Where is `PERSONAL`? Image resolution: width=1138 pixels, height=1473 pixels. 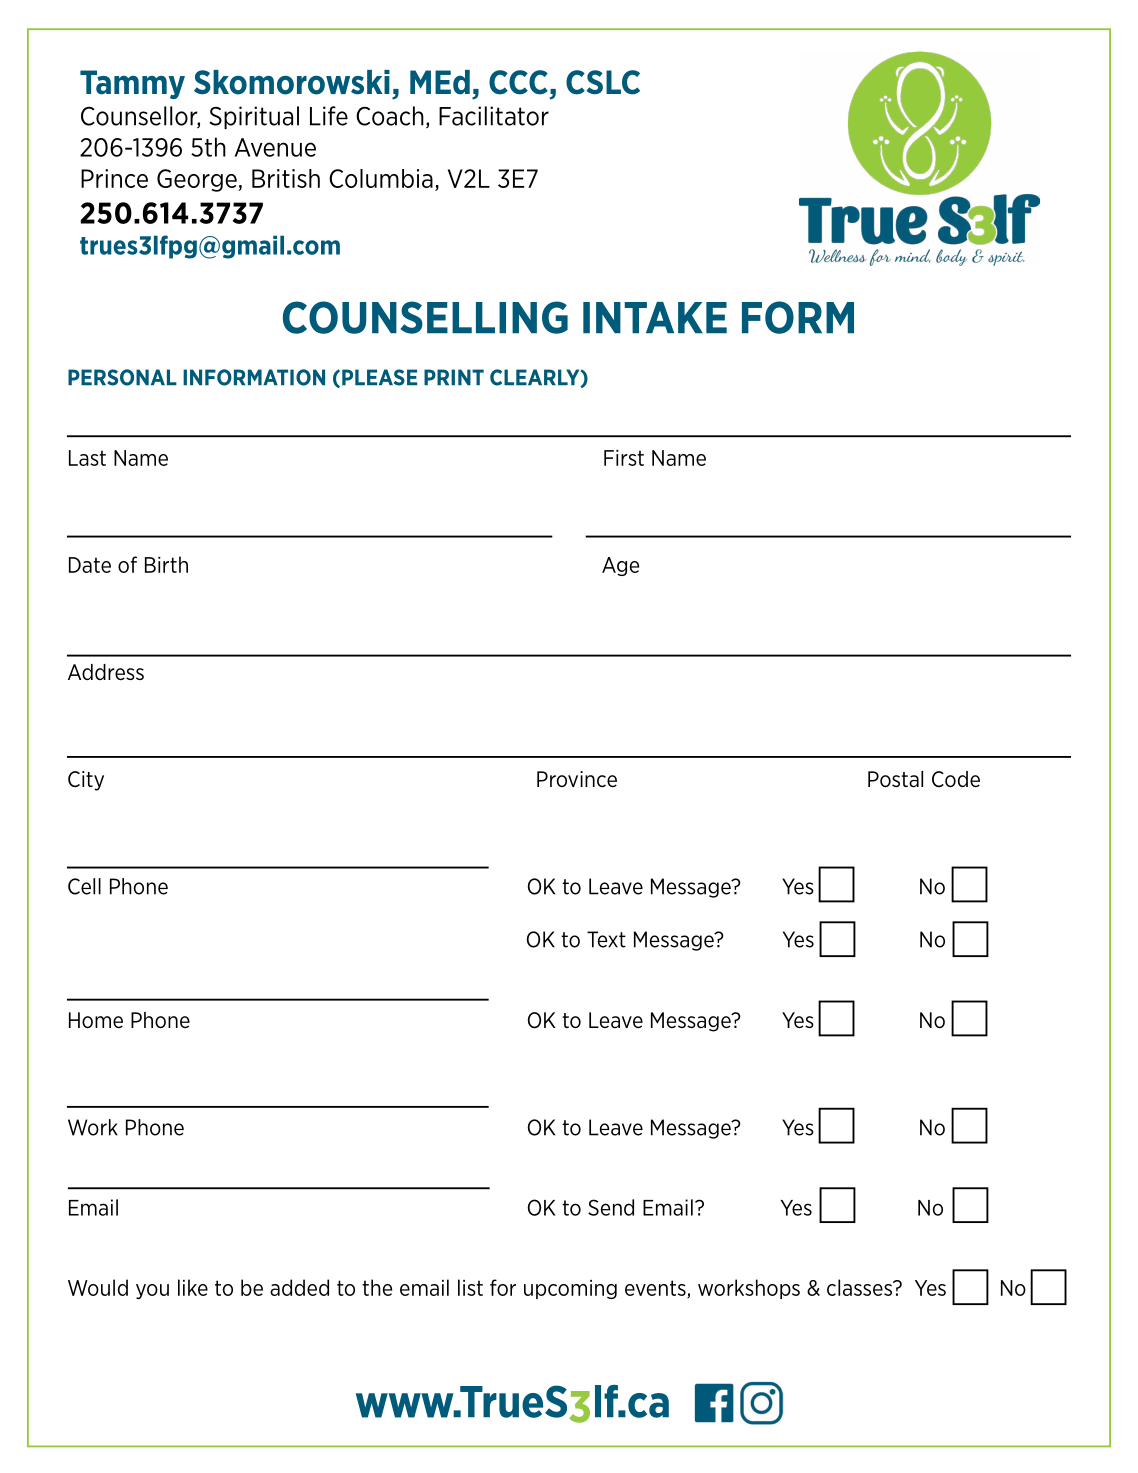
PERSONAL is located at coordinates (122, 377).
